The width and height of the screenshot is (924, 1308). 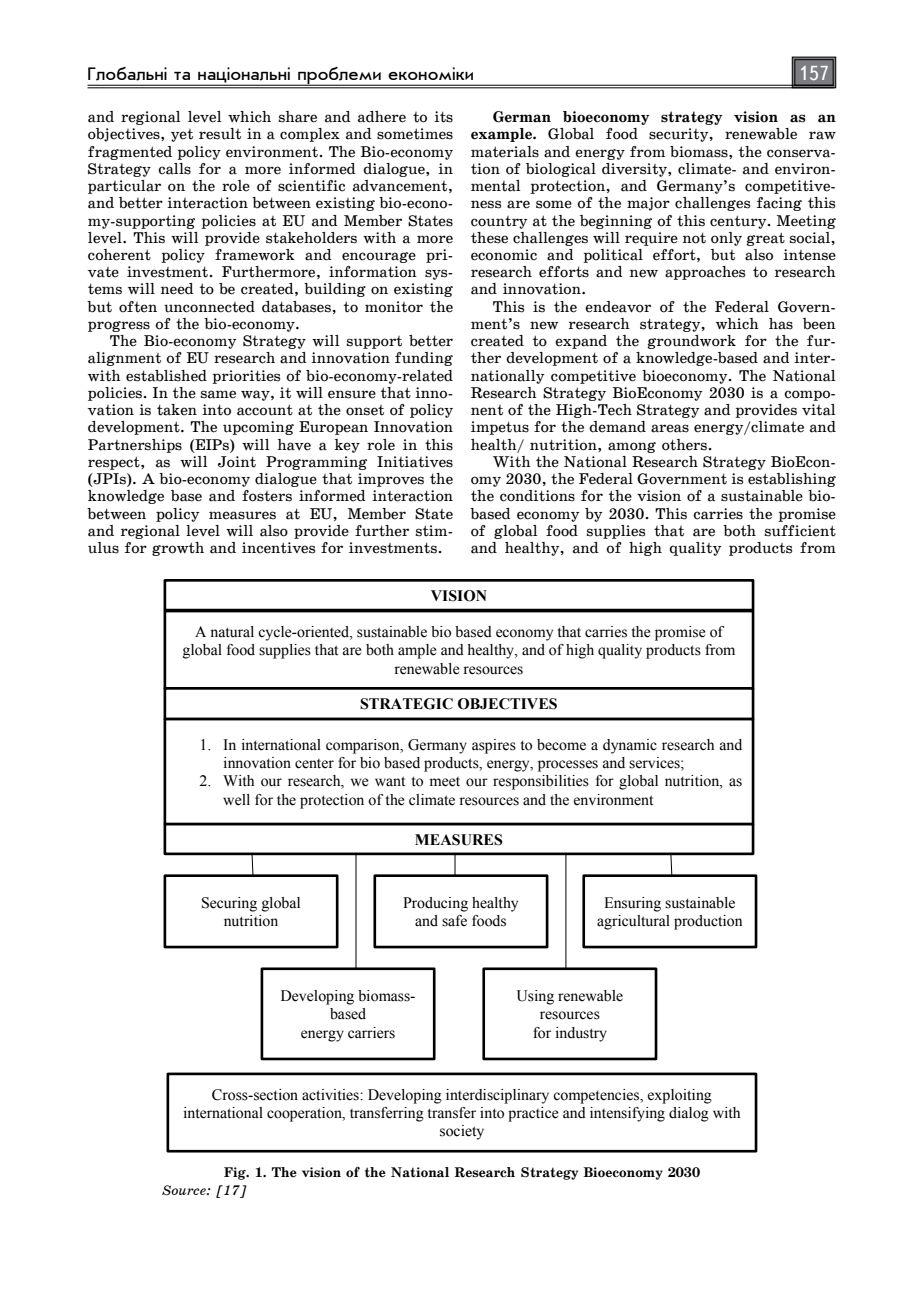 I want to click on facing, so click(x=779, y=204).
